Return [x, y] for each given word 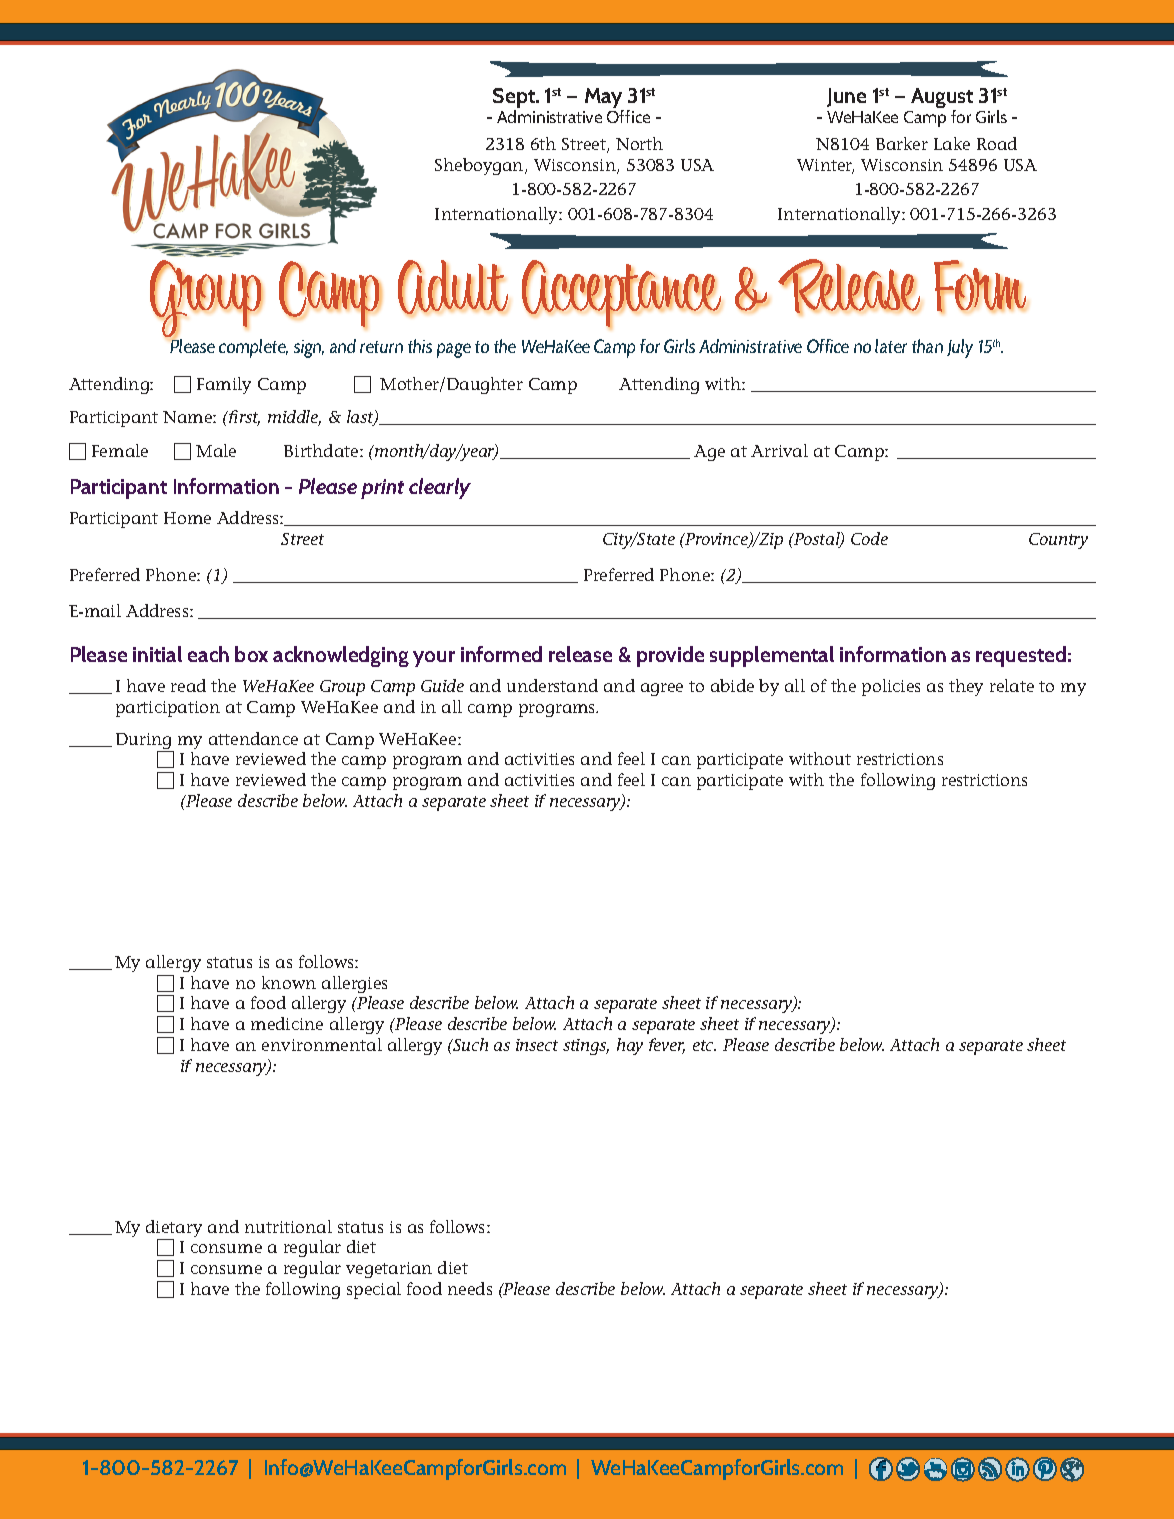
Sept [515, 99]
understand [552, 685]
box [251, 654]
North [639, 143]
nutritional [288, 1226]
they [966, 687]
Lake [952, 143]
